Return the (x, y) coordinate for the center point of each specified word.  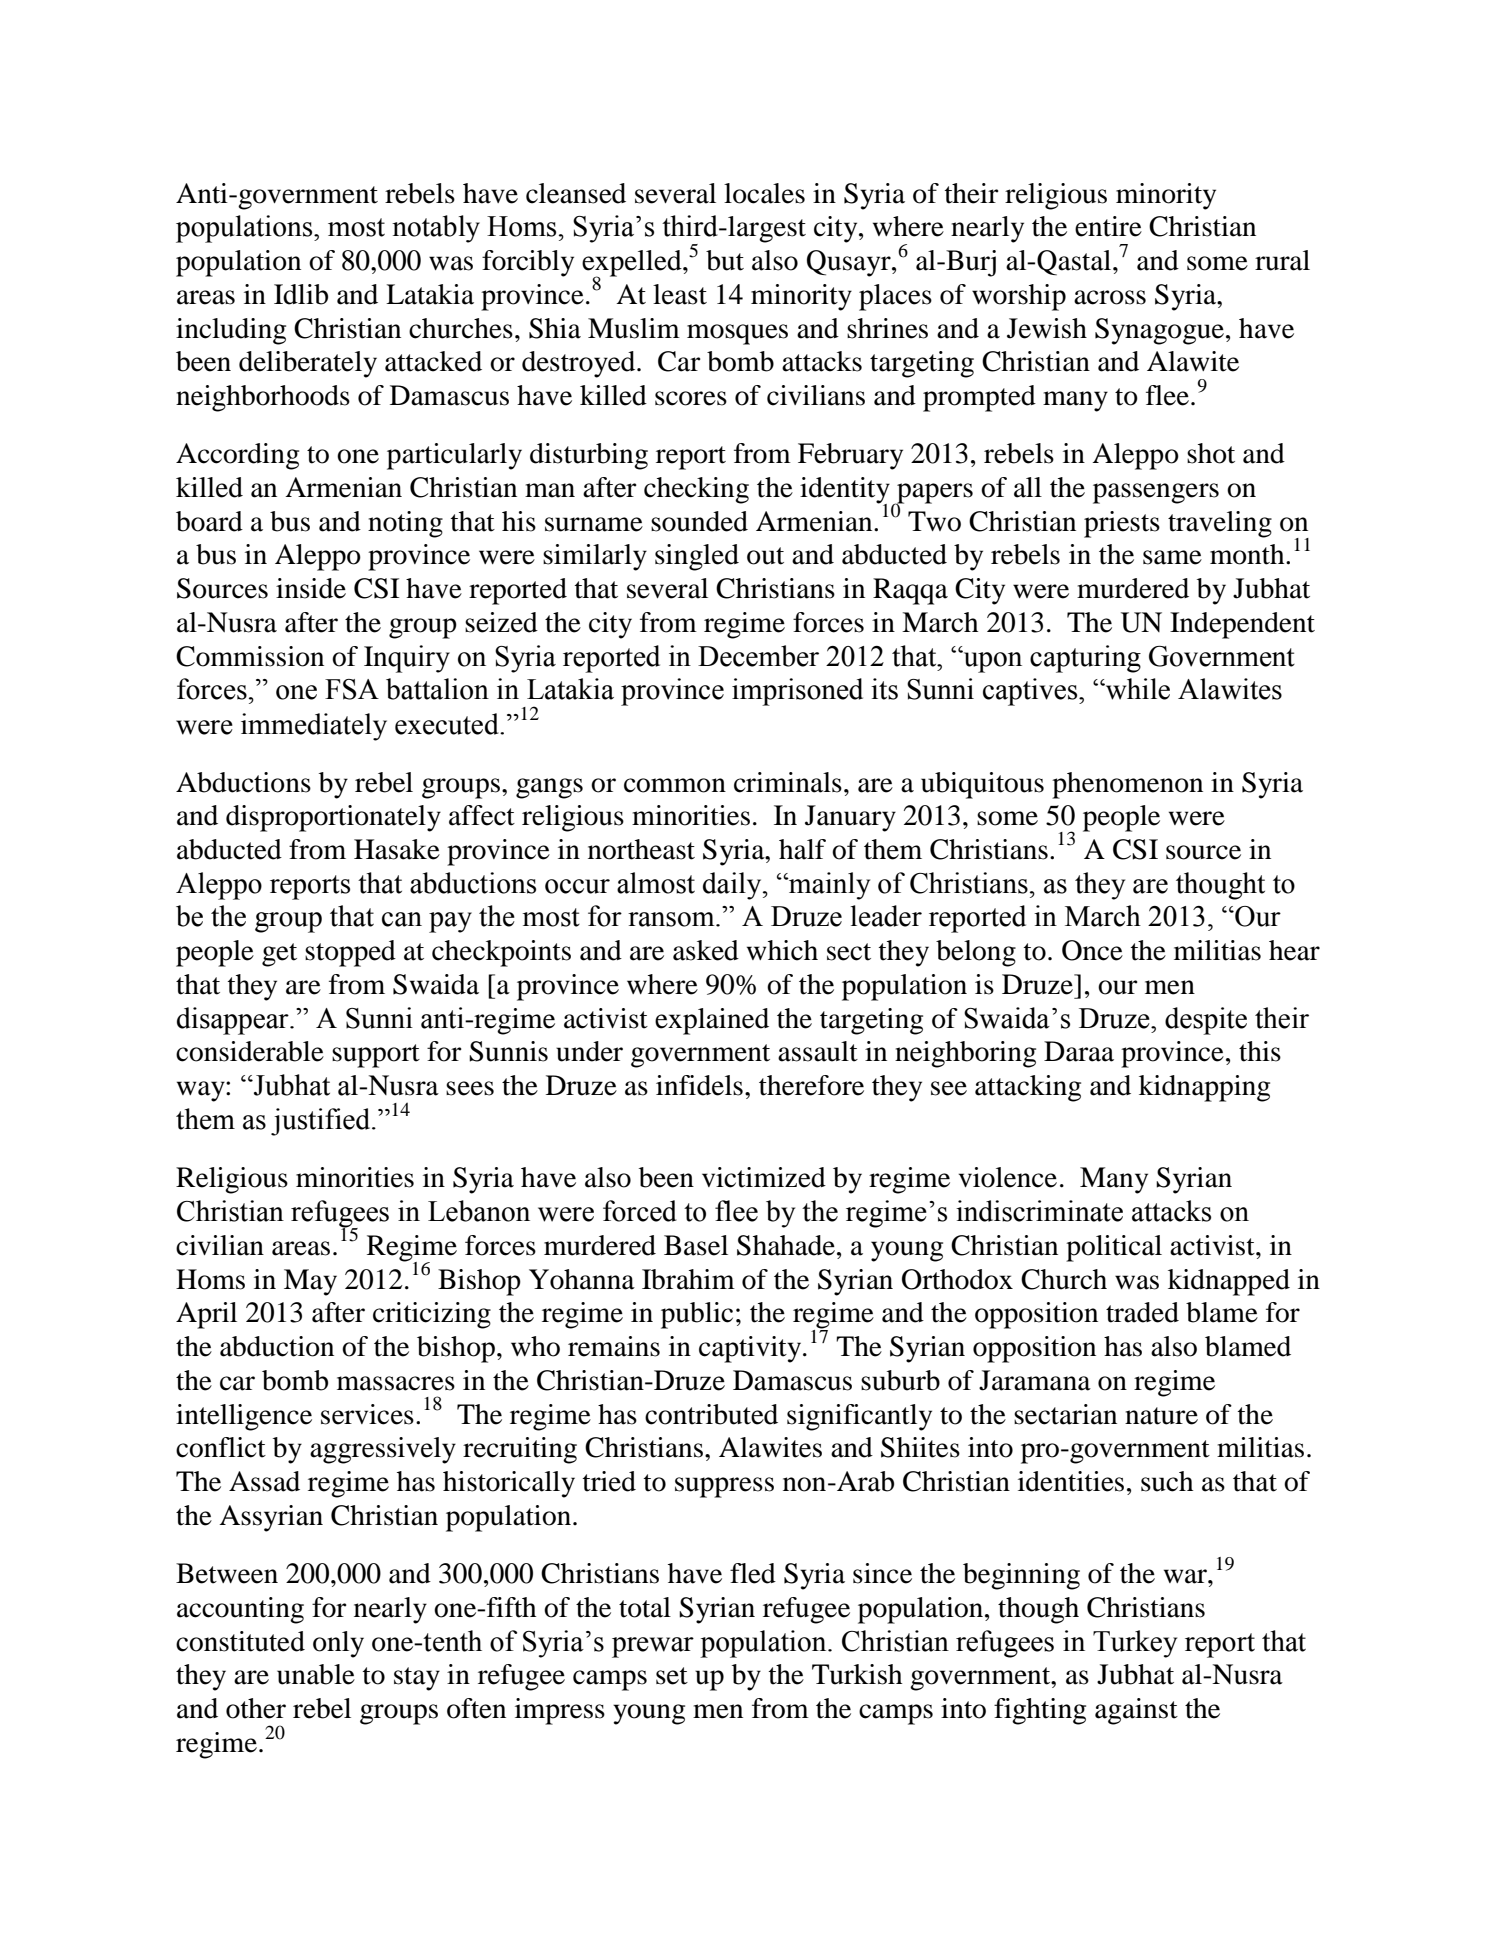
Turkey (1135, 1644)
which (782, 950)
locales (764, 193)
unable (316, 1674)
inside (311, 588)
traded (1142, 1312)
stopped (350, 953)
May (310, 1282)
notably (436, 229)
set (672, 1676)
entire (1108, 226)
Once (1092, 950)
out (765, 556)
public (697, 1315)
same (1172, 557)
